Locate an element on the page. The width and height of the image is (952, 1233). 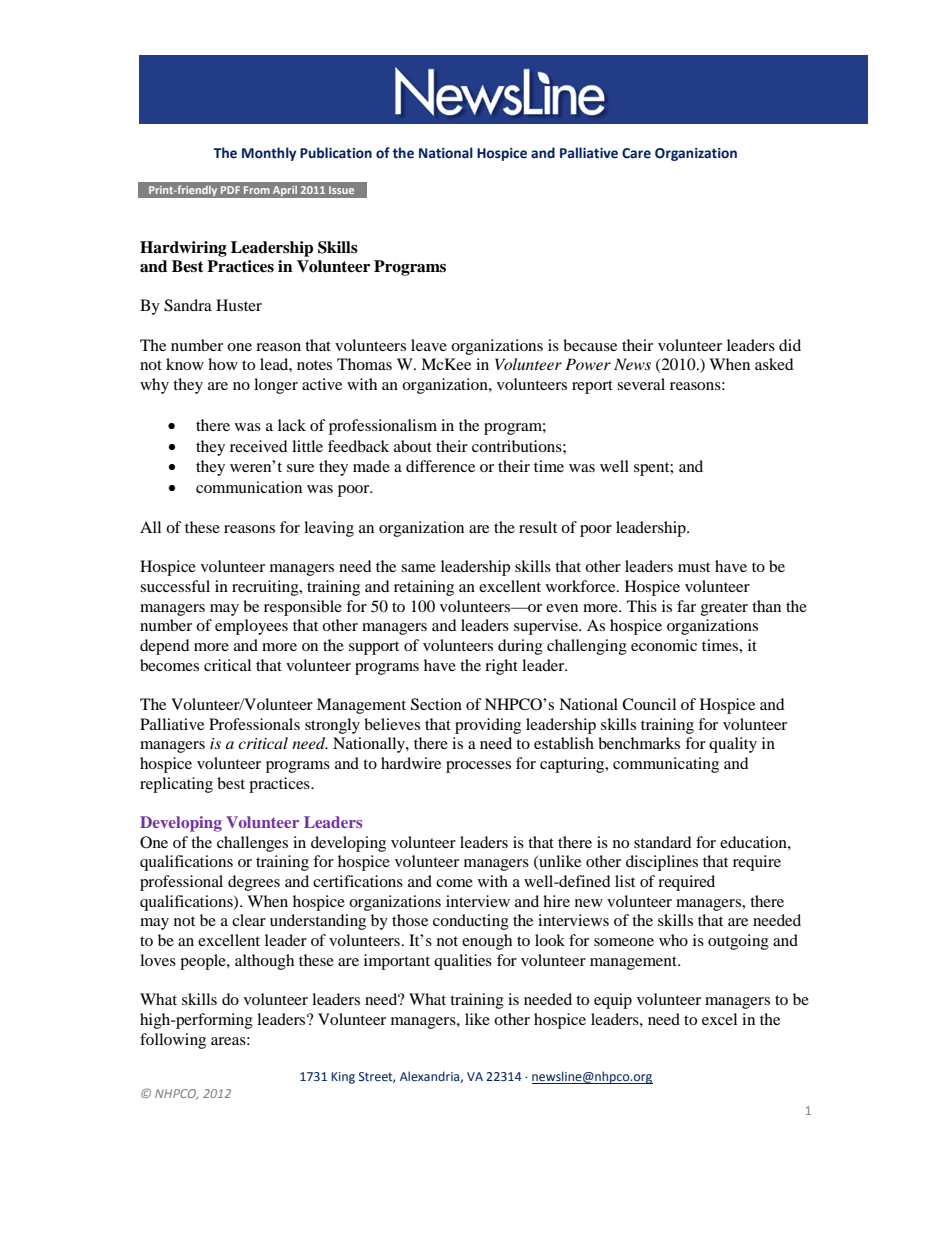
greater is located at coordinates (724, 609).
